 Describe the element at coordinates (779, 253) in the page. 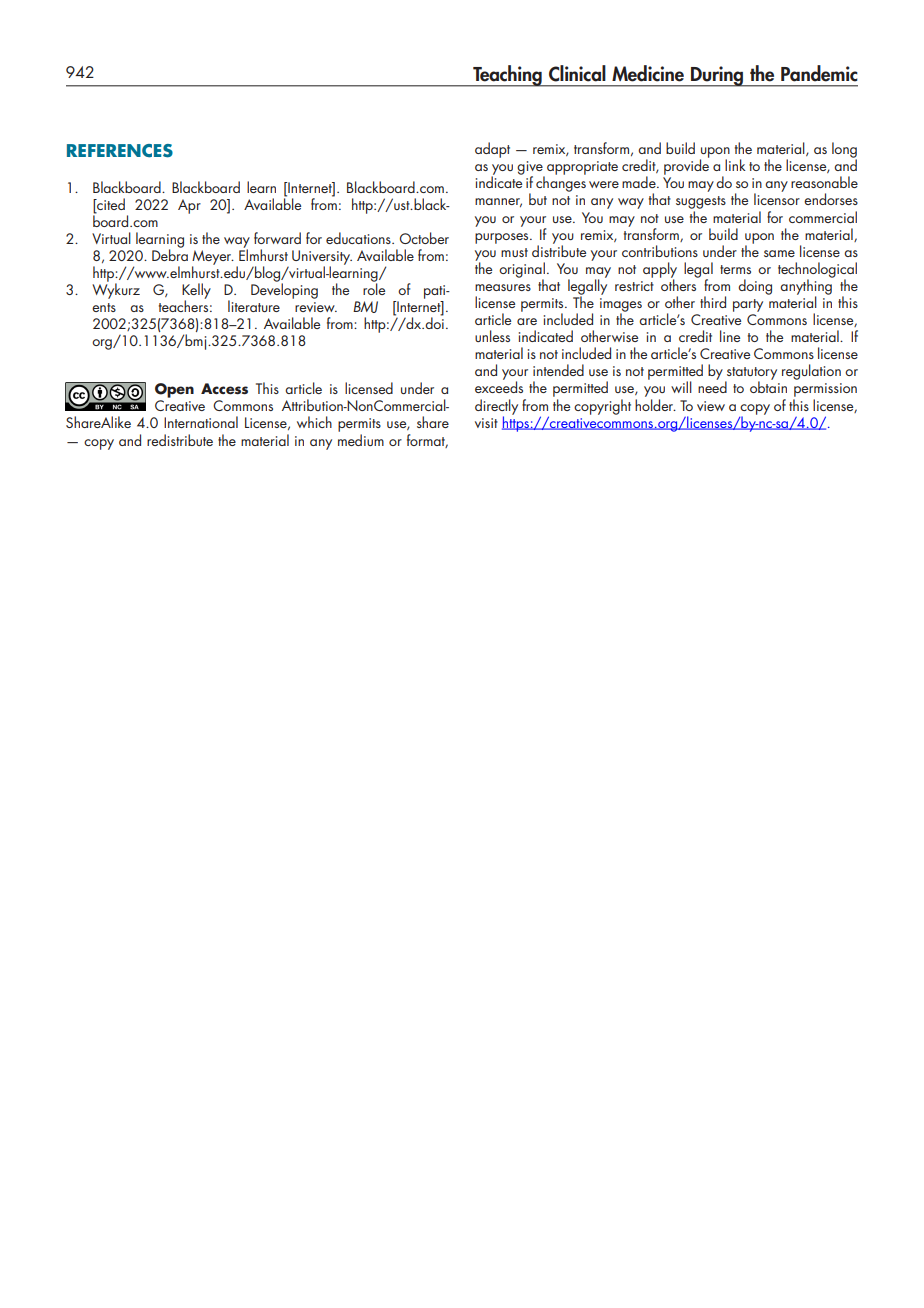

I see `same` at that location.
